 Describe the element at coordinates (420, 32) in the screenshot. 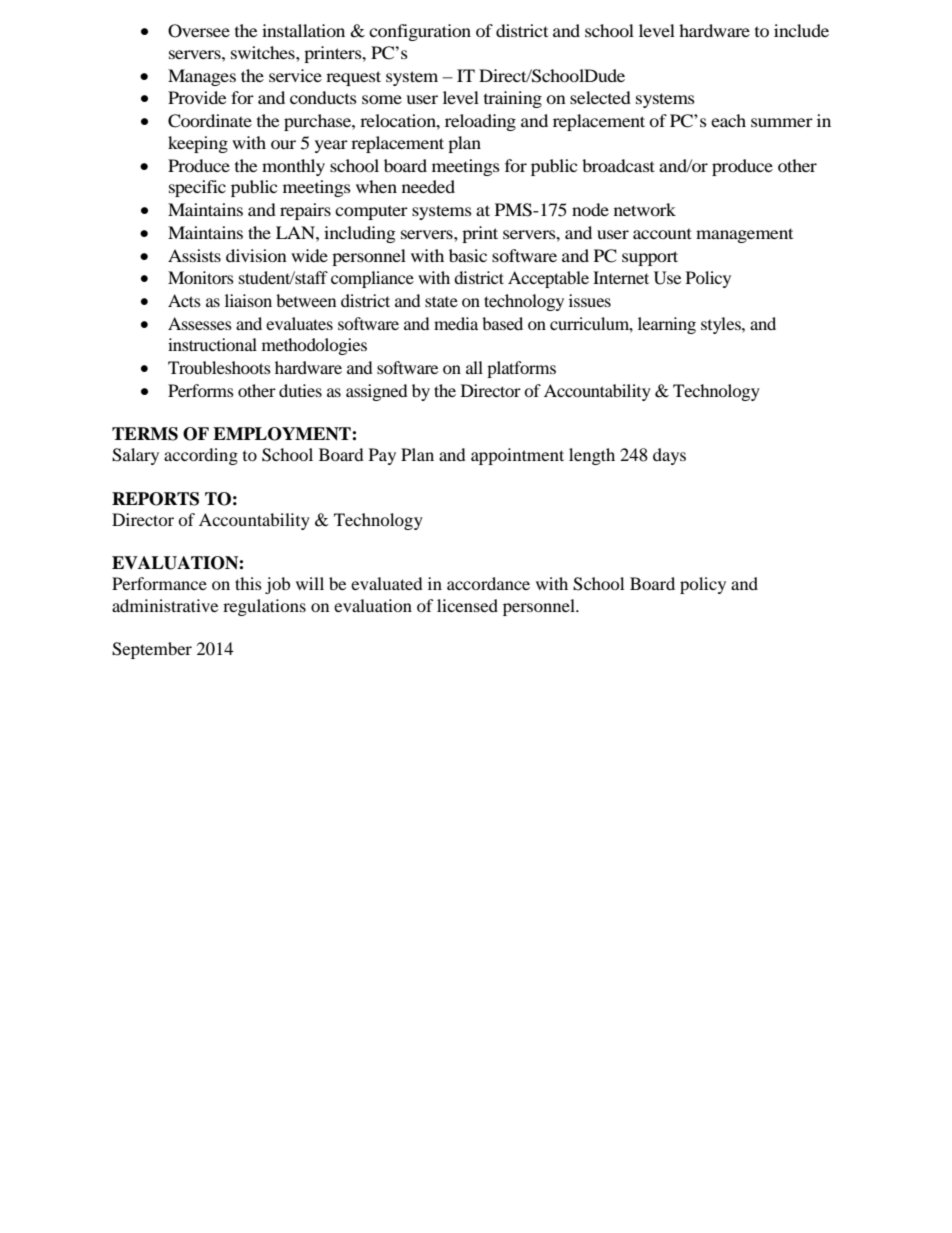

I see `configuration` at that location.
